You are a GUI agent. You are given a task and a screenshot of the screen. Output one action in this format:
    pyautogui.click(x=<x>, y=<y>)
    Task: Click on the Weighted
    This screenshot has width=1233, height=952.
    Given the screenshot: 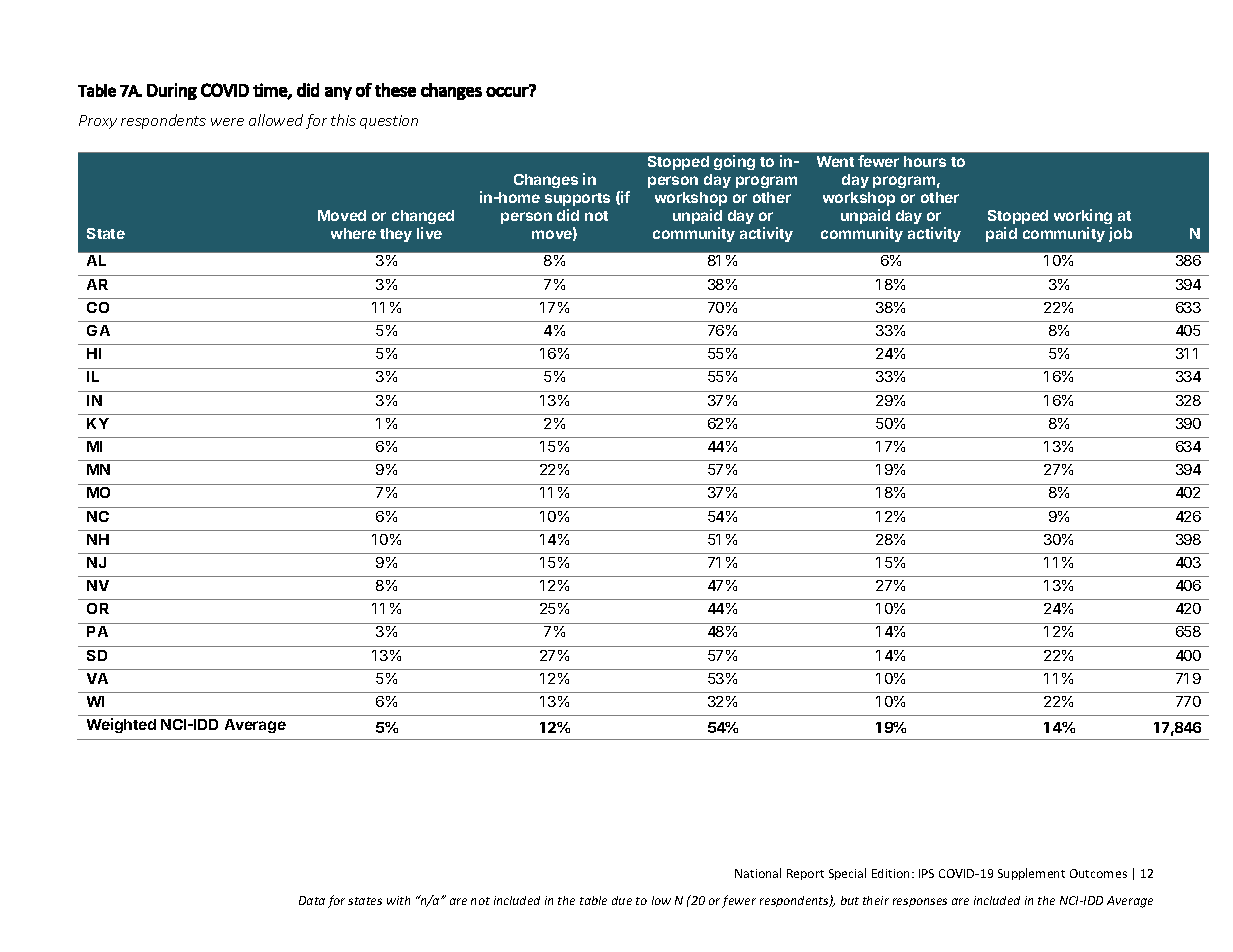 What is the action you would take?
    pyautogui.click(x=121, y=725)
